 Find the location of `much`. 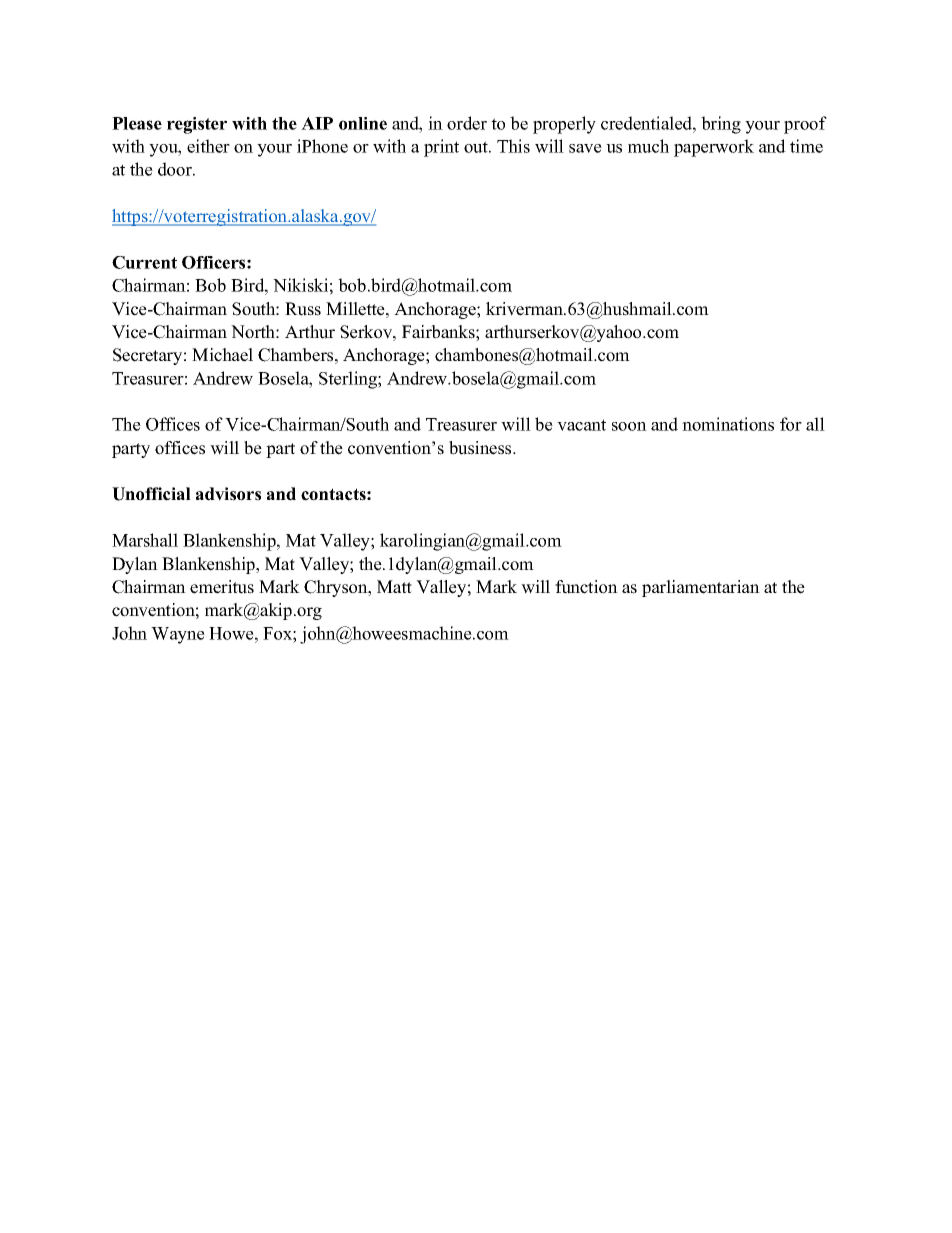

much is located at coordinates (648, 146).
